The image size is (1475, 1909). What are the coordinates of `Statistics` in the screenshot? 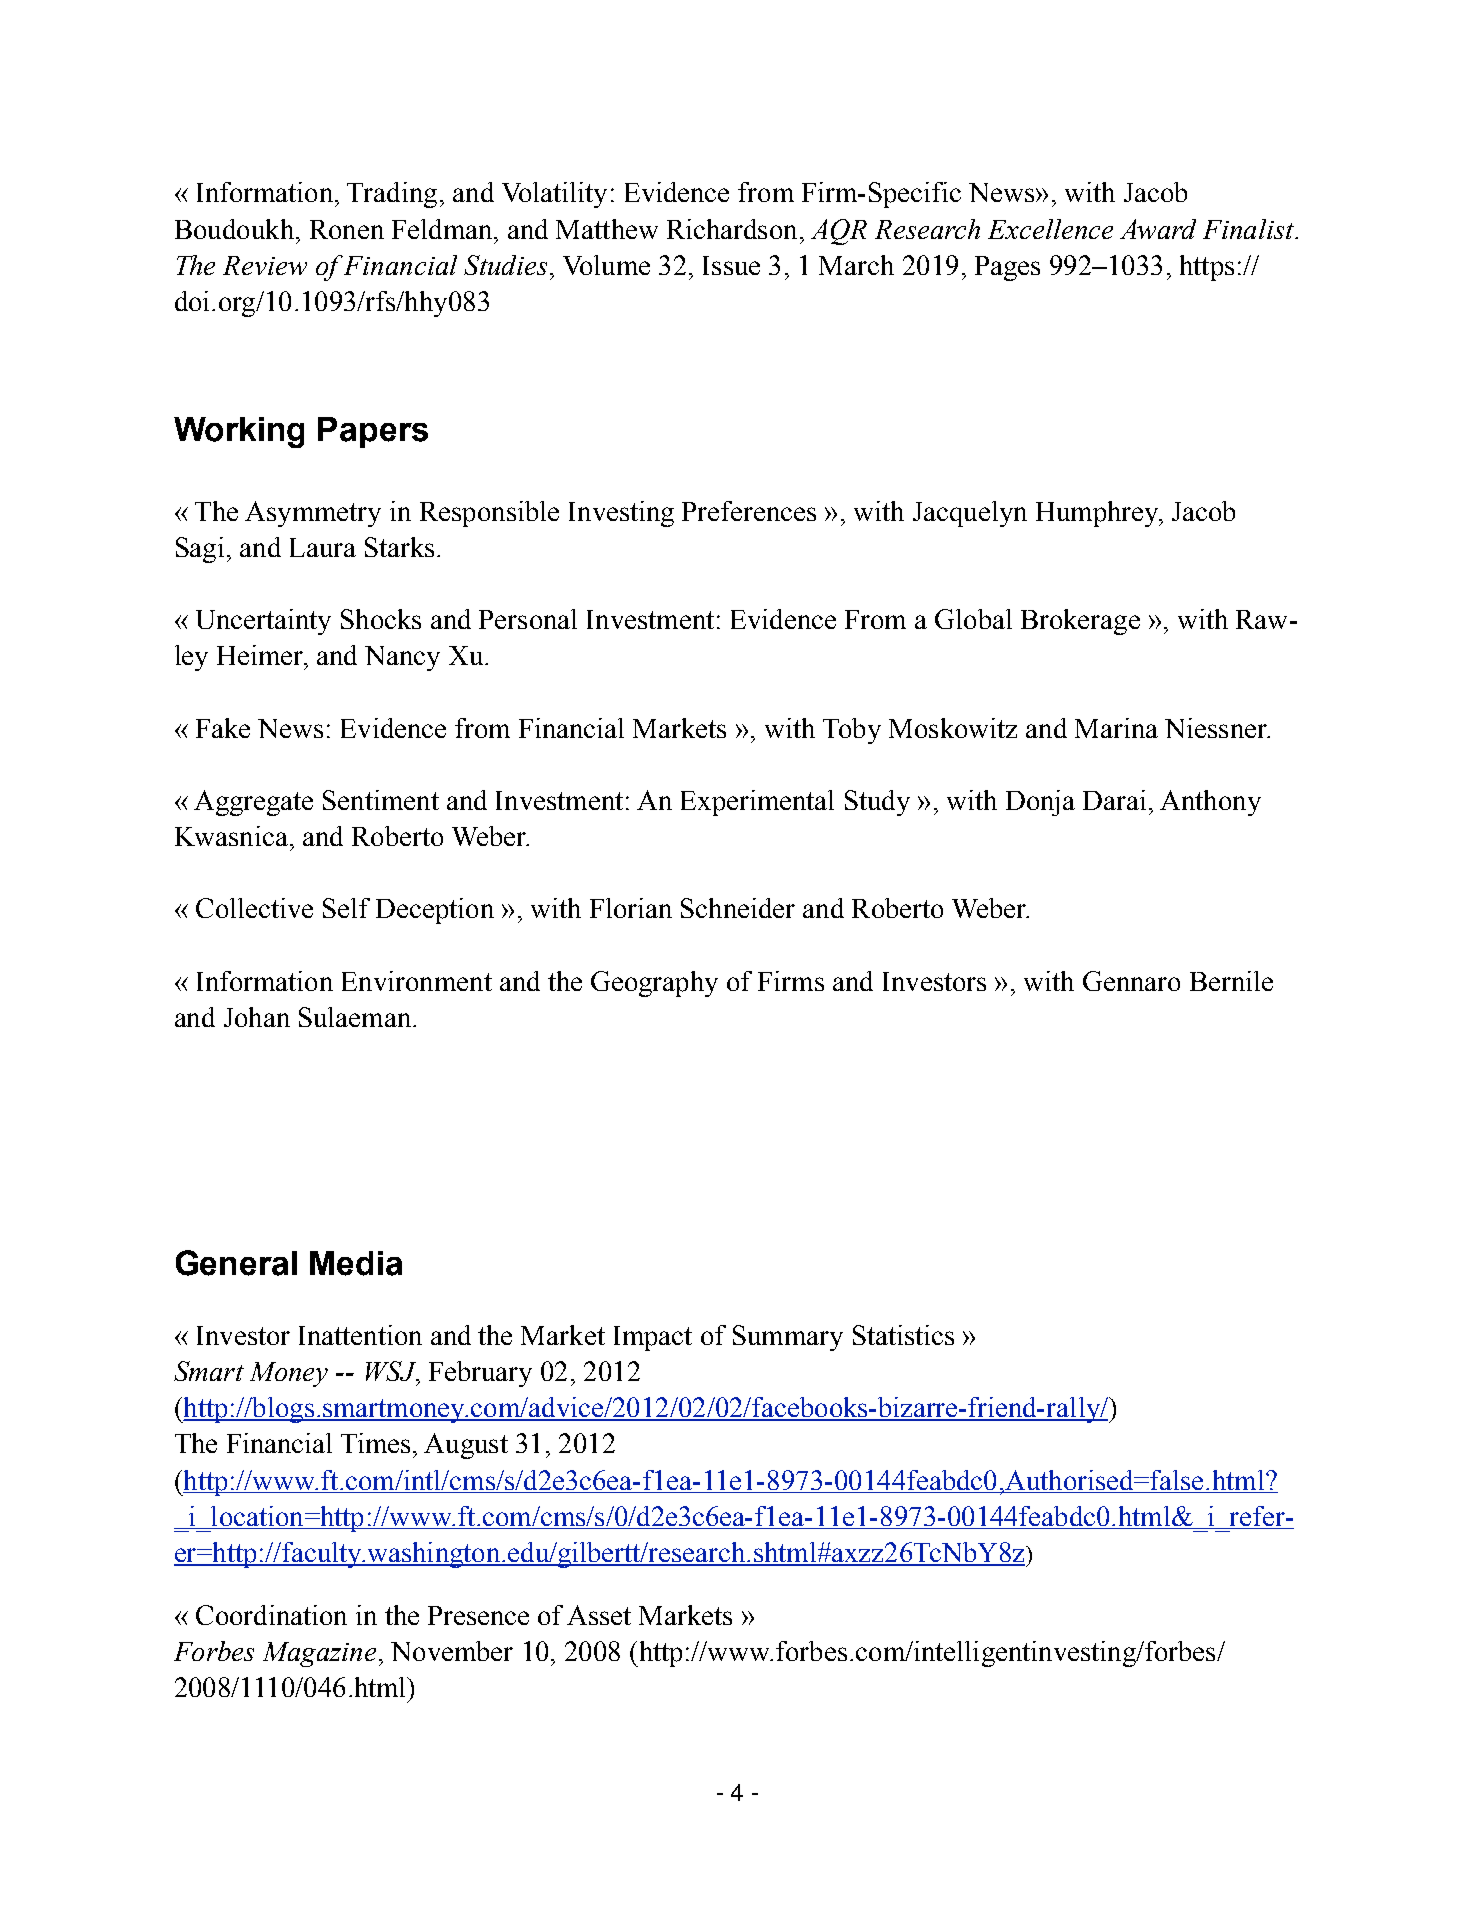 It's located at (903, 1335).
